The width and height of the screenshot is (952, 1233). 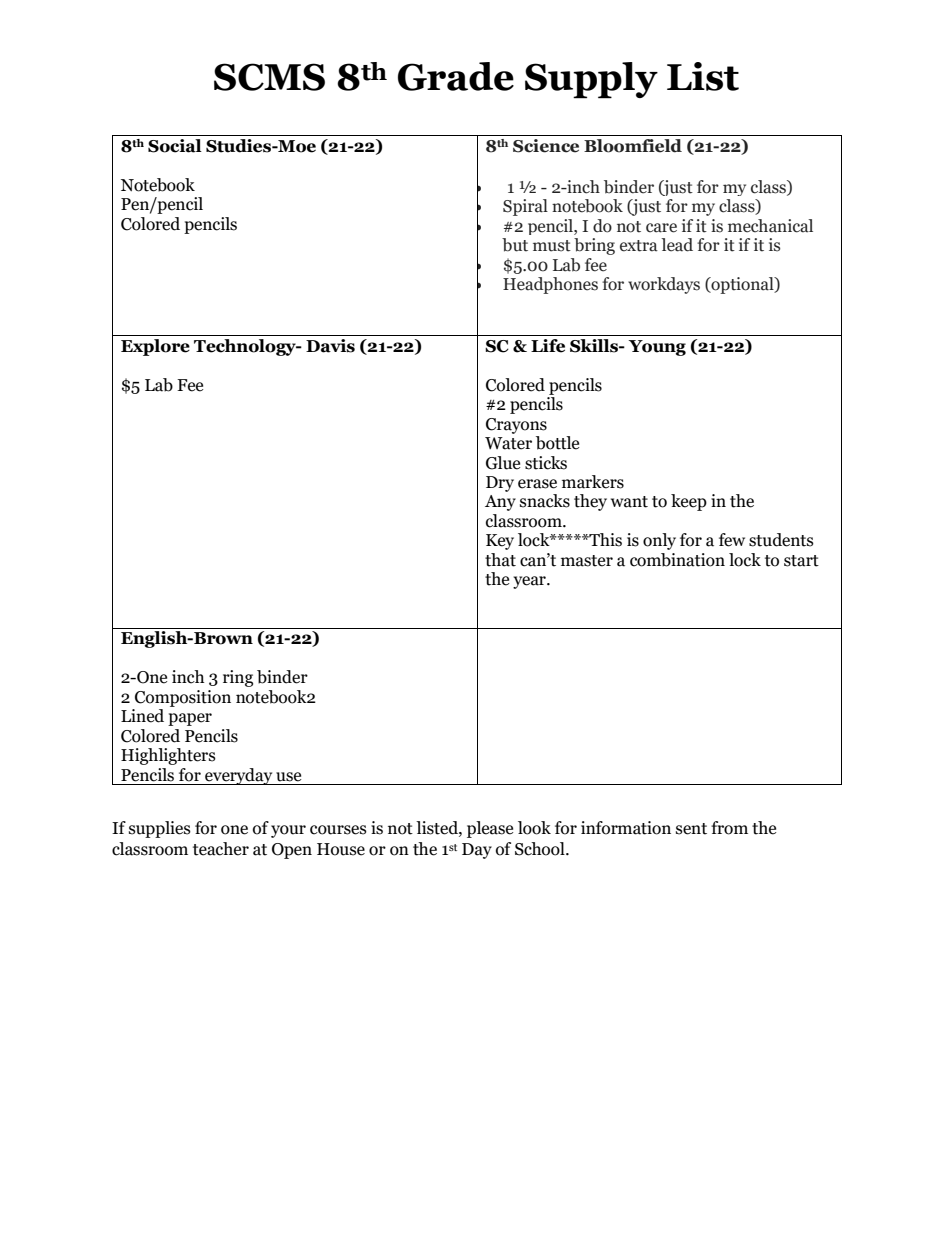 What do you see at coordinates (456, 76) in the screenshot?
I see `Grade` at bounding box center [456, 76].
